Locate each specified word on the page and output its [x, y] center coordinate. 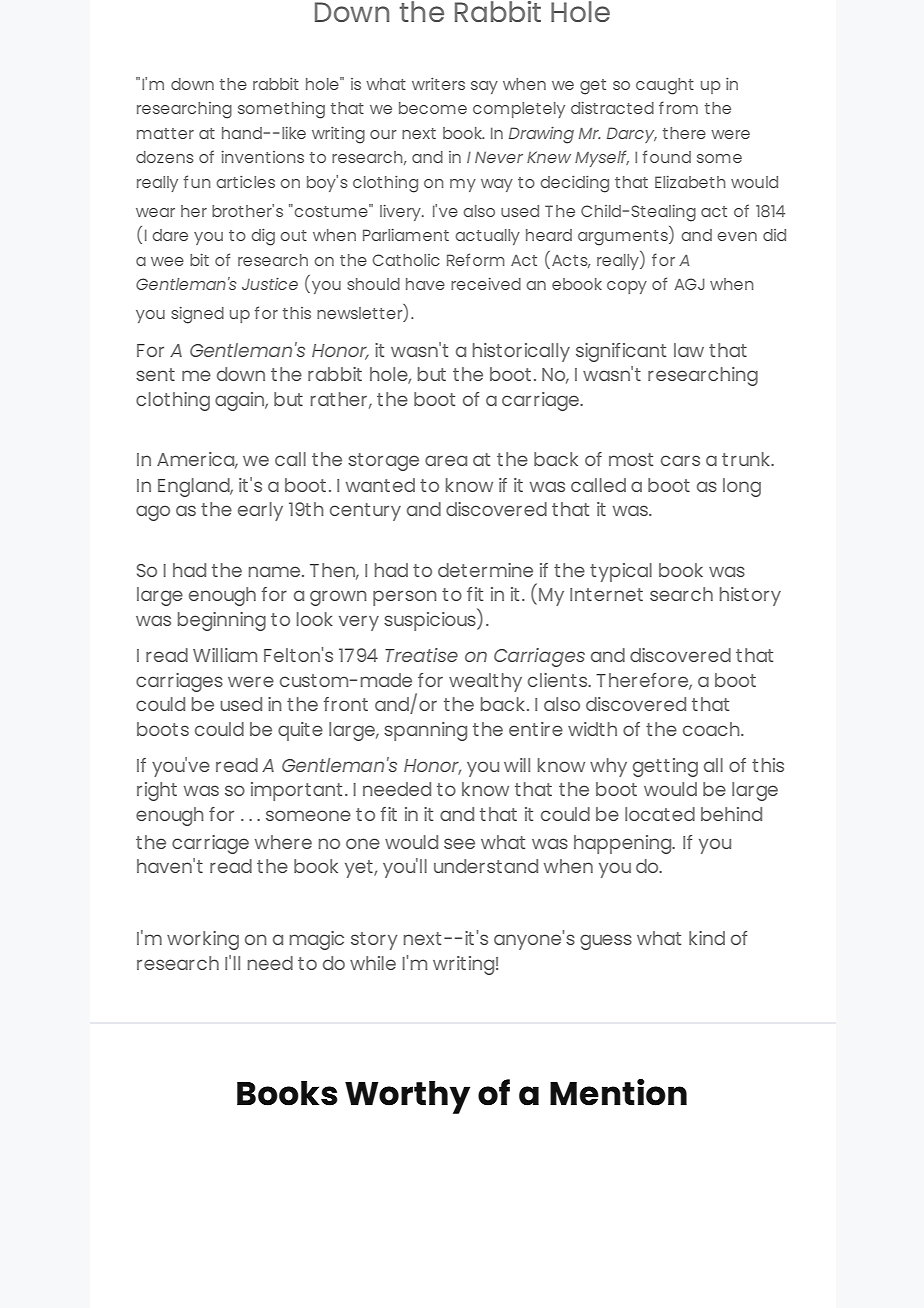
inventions [263, 157]
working [203, 940]
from [678, 107]
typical [621, 572]
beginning [222, 621]
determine [485, 570]
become [433, 108]
